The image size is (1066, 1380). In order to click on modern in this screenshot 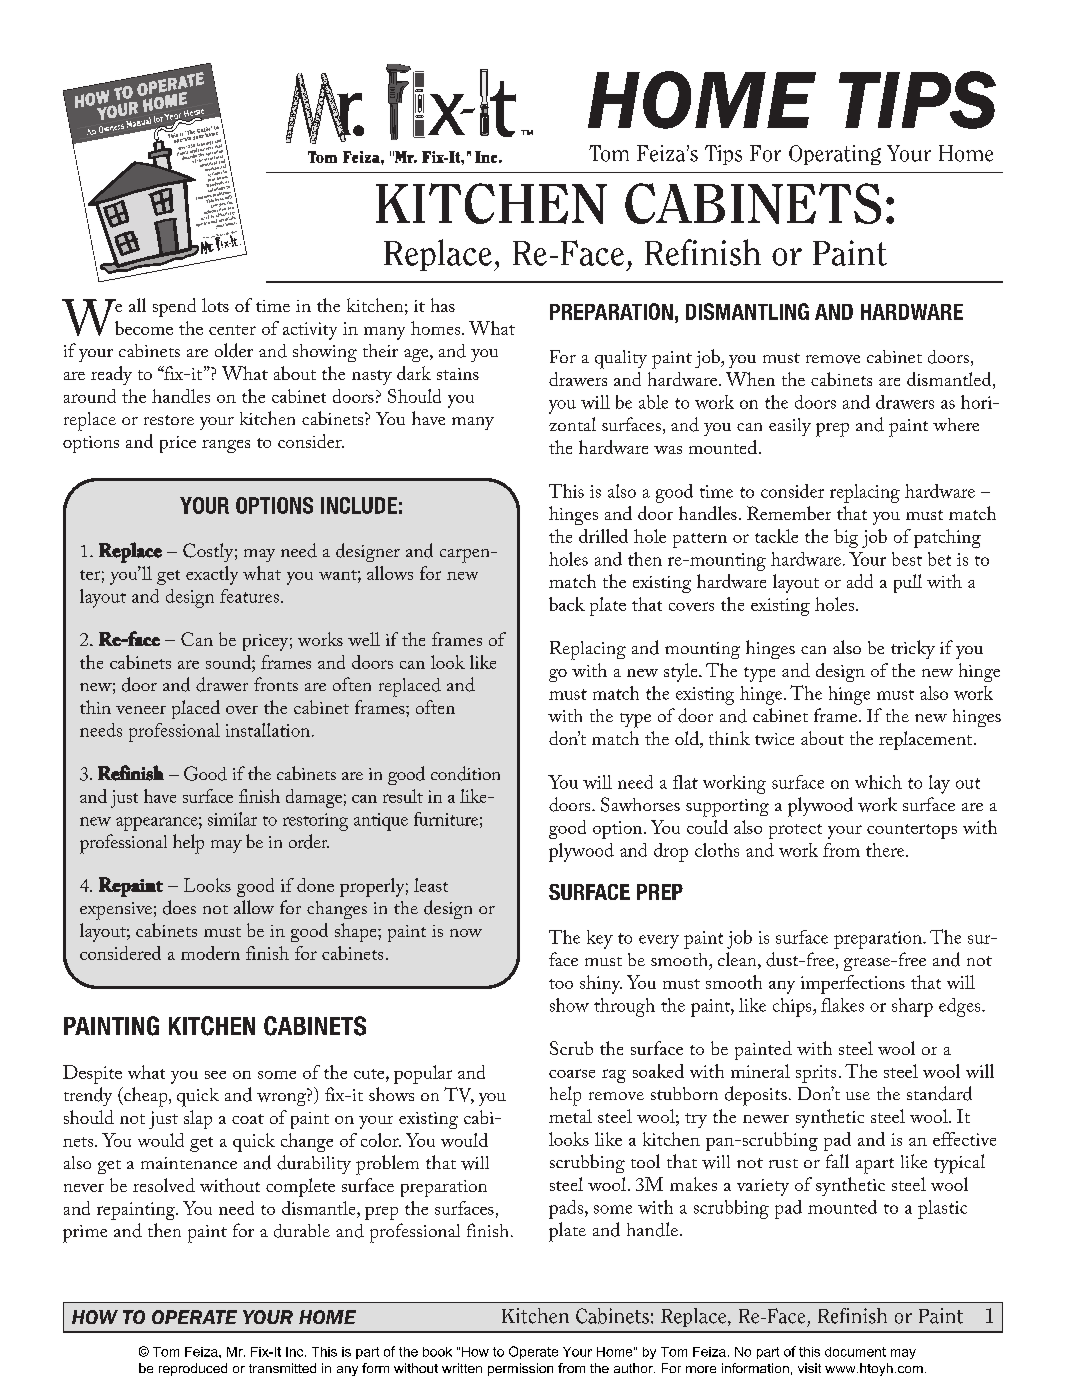, I will do `click(210, 953)`.
